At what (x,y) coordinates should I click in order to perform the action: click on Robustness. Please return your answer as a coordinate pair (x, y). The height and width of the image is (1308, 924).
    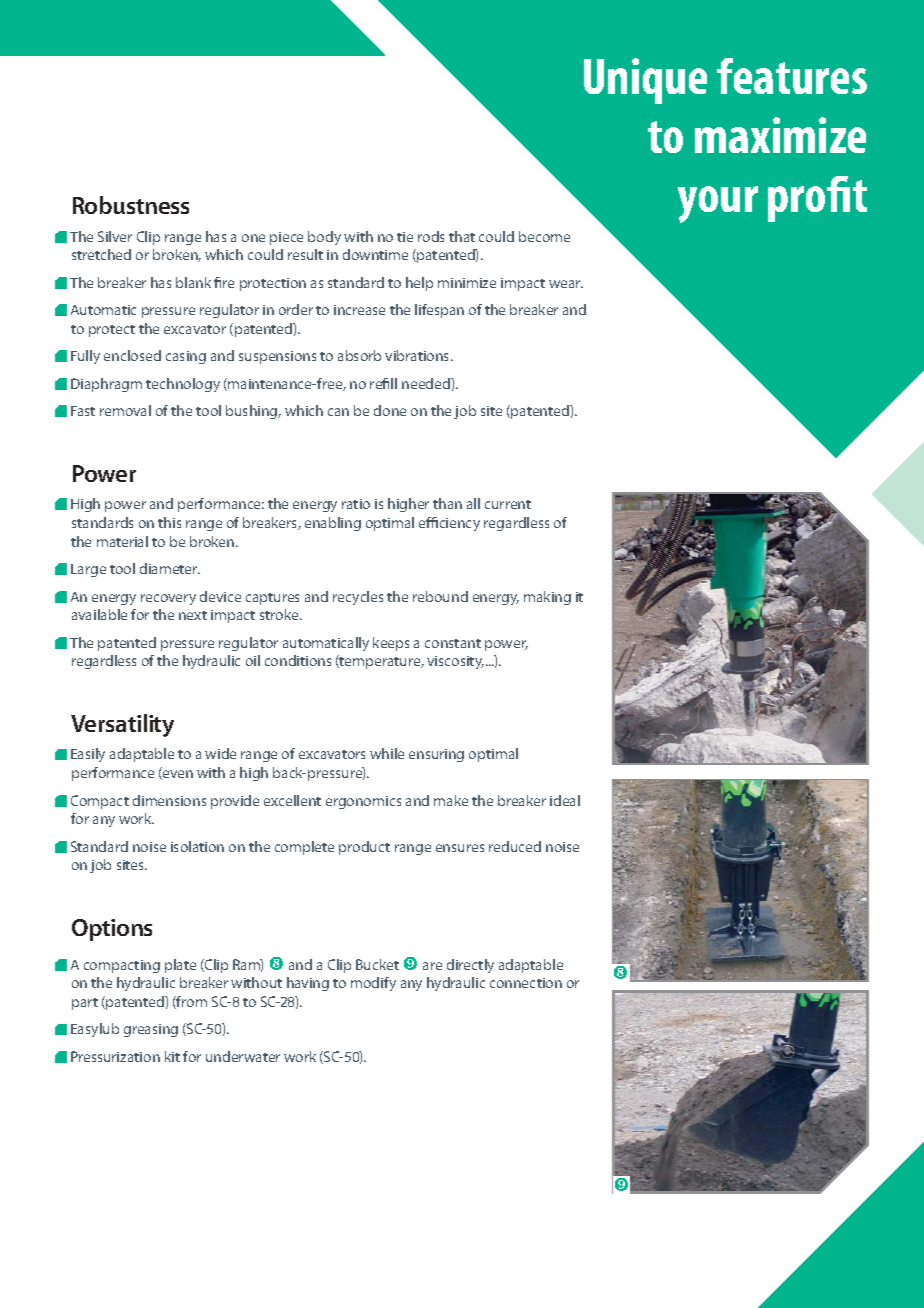
    Looking at the image, I should click on (131, 205).
